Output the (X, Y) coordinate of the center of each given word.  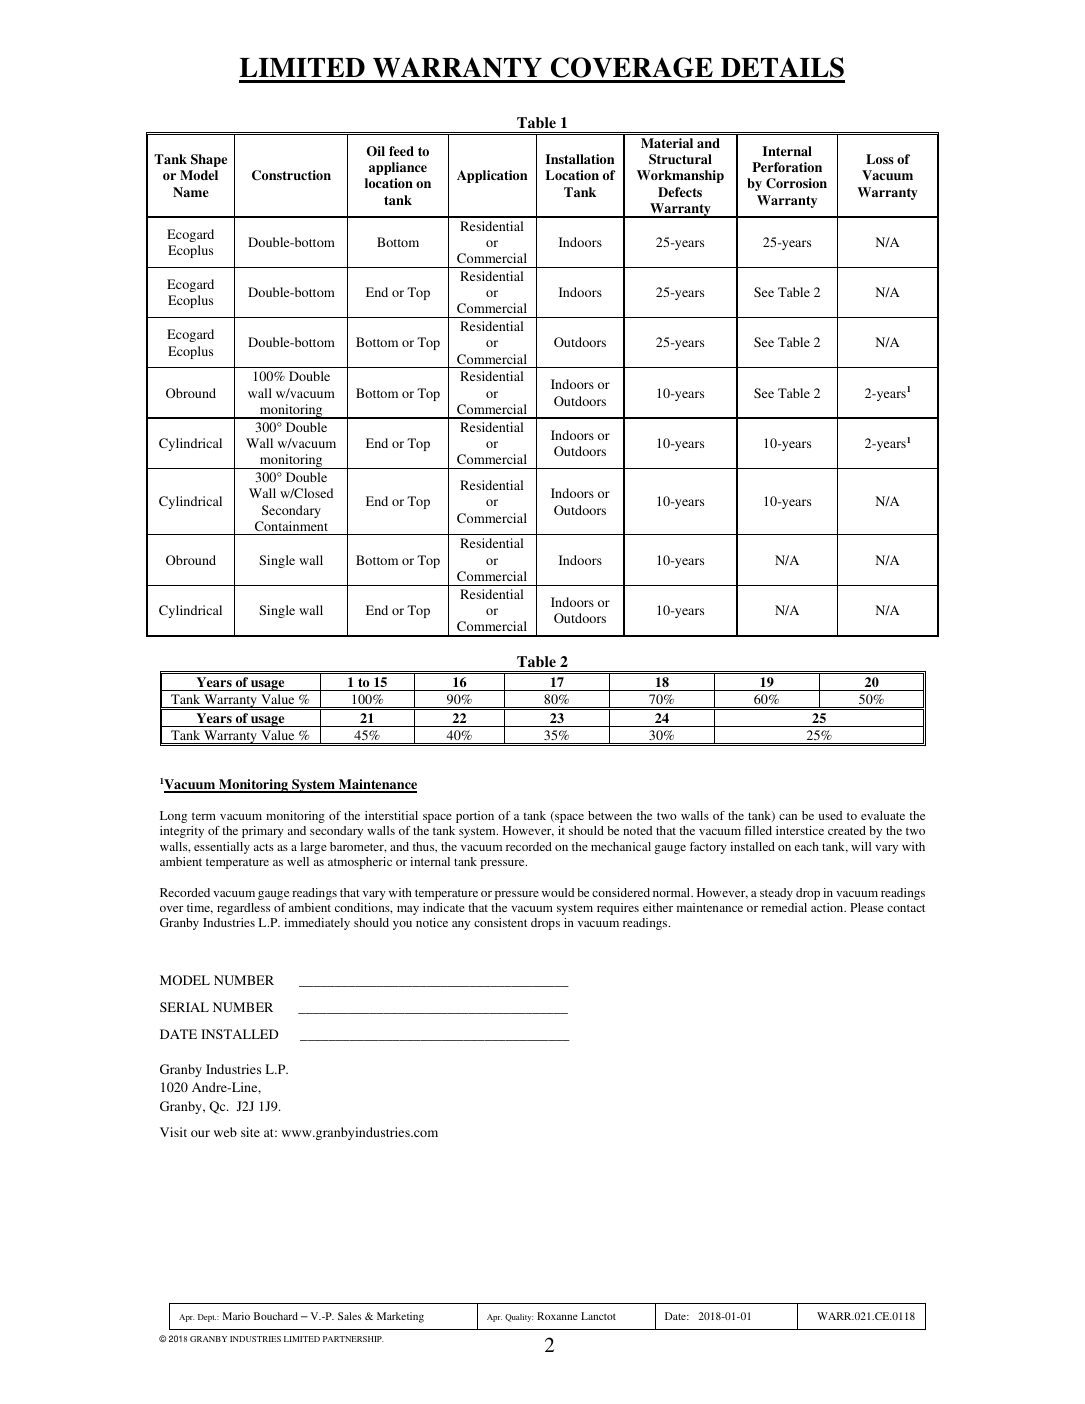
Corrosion (796, 183)
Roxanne (557, 1316)
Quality (519, 1318)
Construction (291, 175)
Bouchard (276, 1316)
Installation (579, 159)
